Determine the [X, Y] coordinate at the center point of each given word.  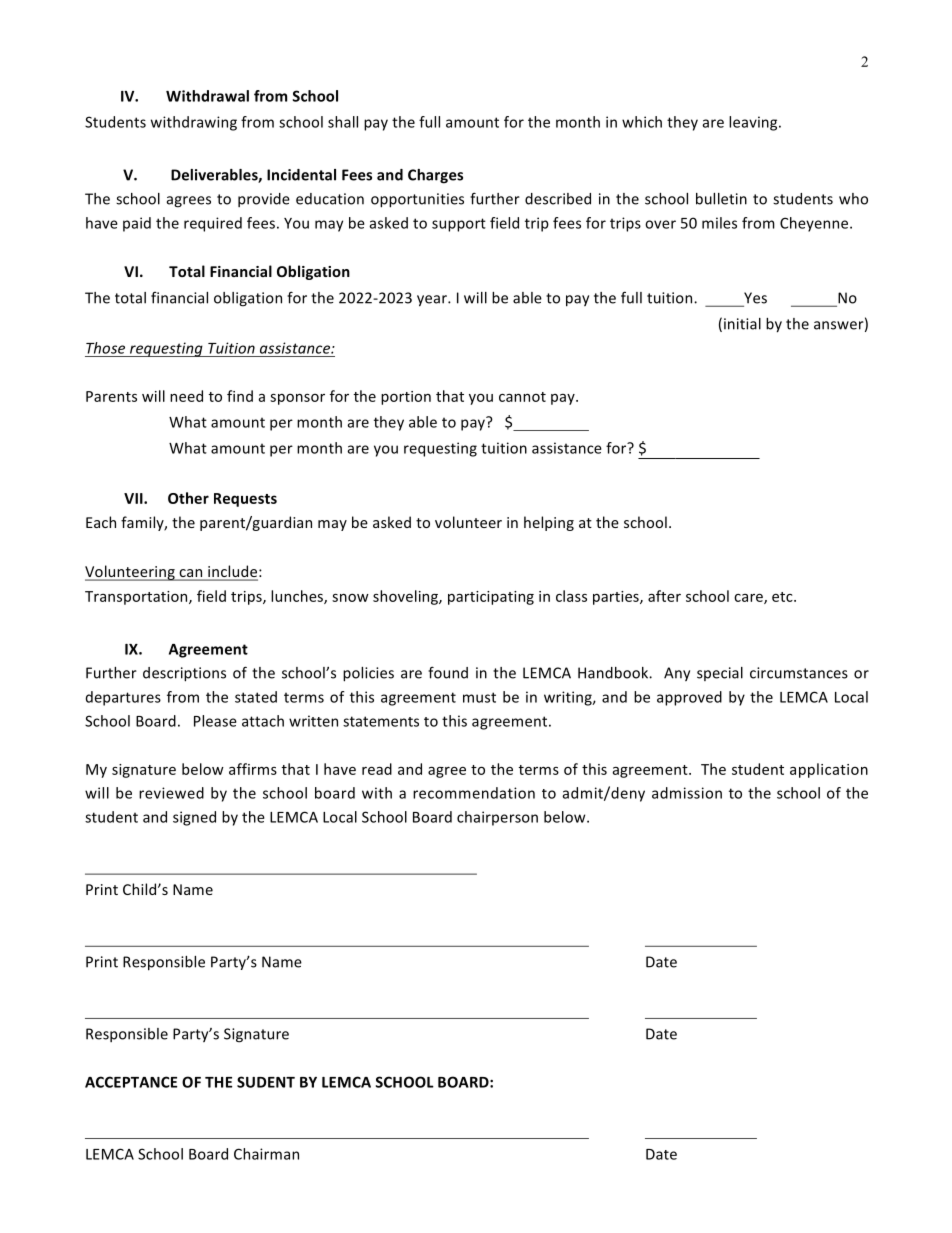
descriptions [184, 674]
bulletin [721, 199]
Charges [435, 176]
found [448, 672]
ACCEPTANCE [131, 1082]
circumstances [799, 673]
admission [687, 793]
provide [264, 200]
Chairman [266, 1154]
